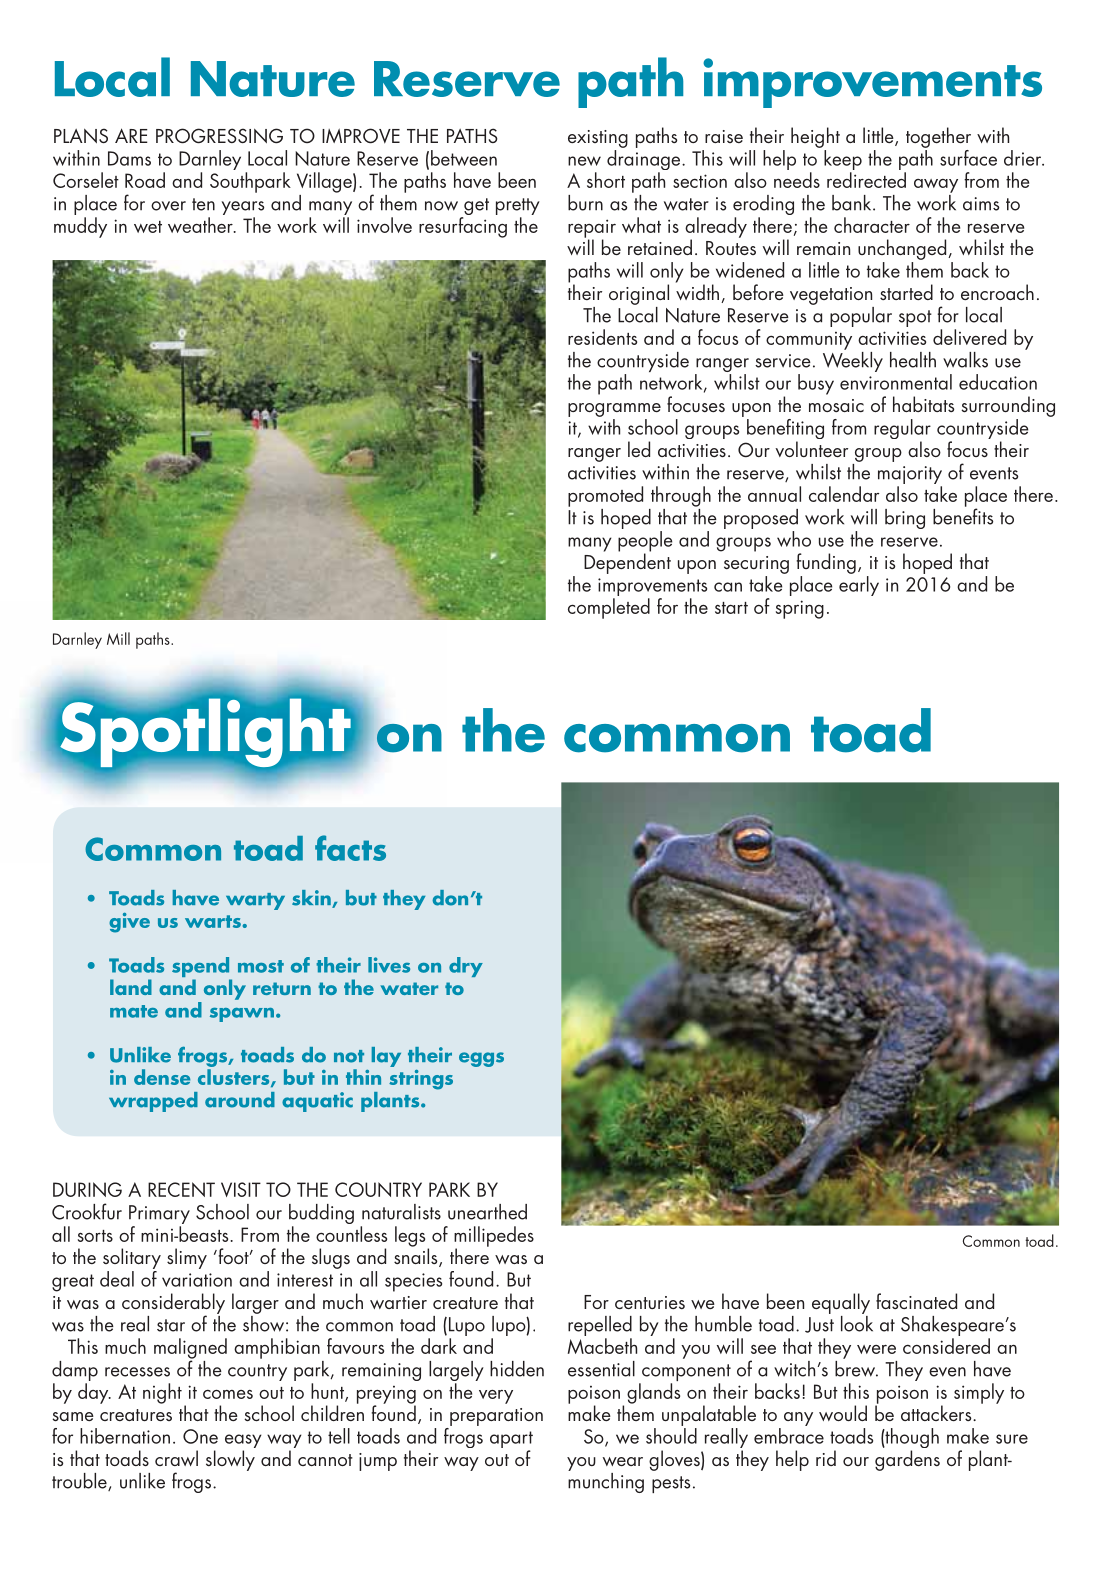  I want to click on clusters, so click(235, 1078).
